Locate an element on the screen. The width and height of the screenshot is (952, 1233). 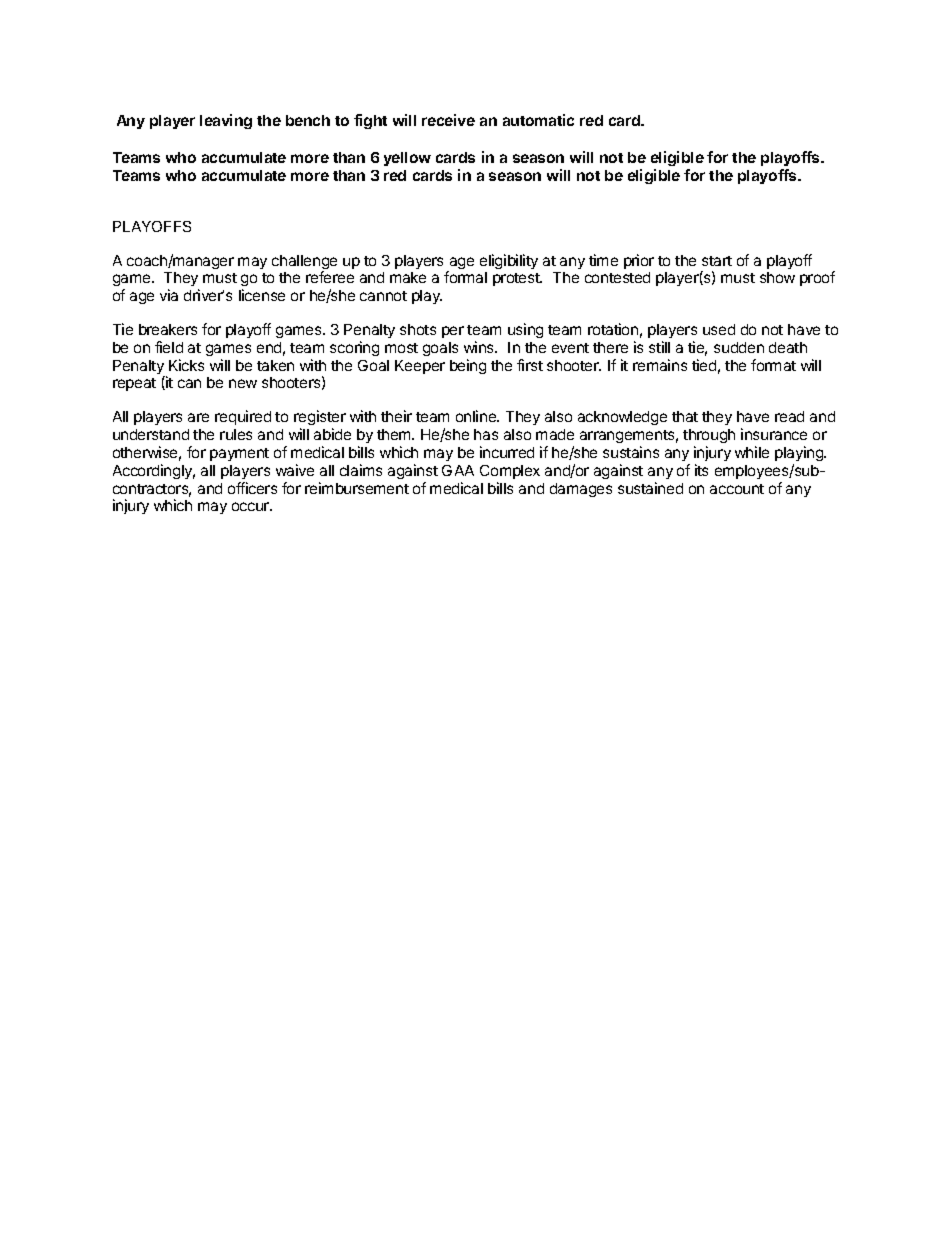
leaving is located at coordinates (226, 121).
